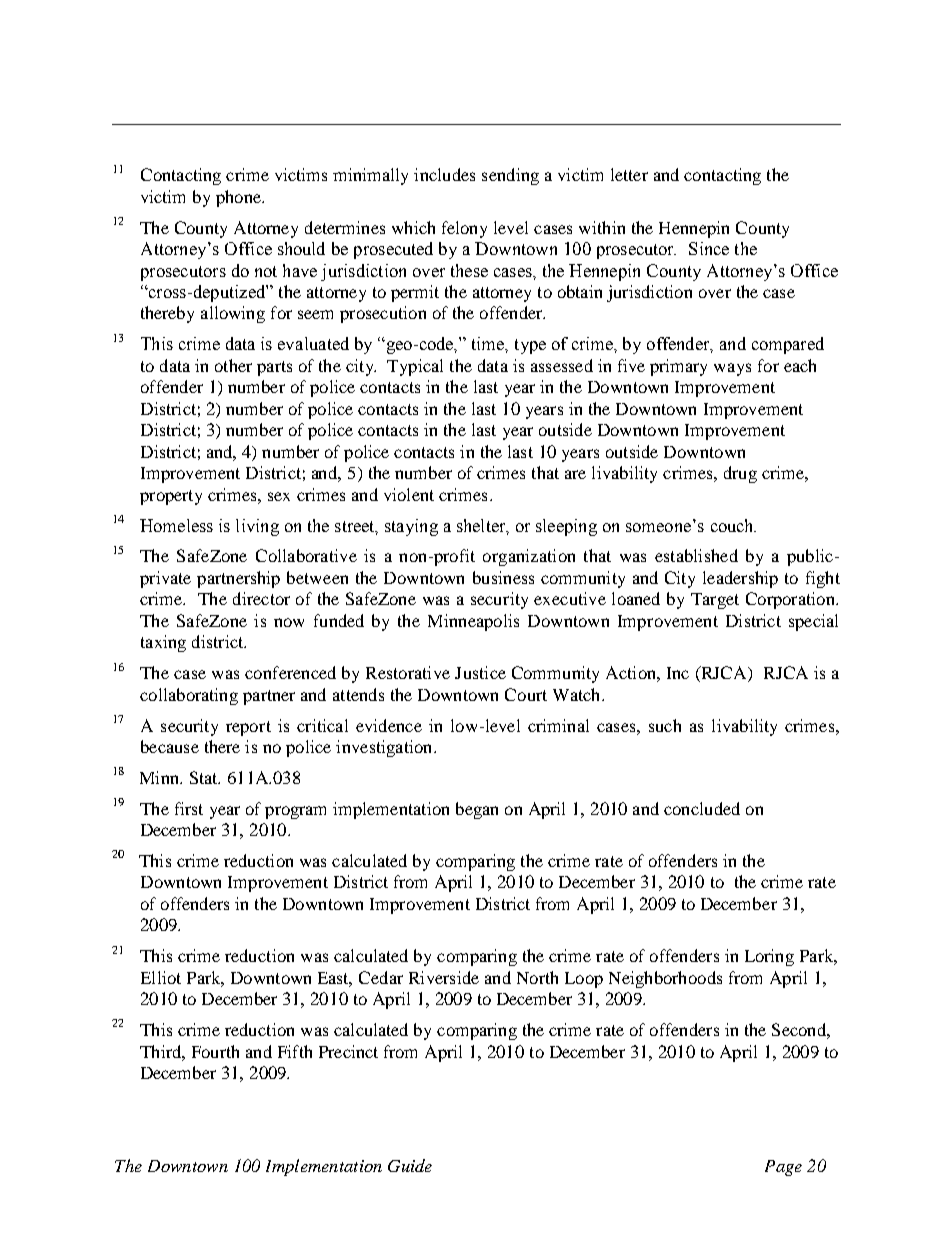 The image size is (952, 1233). Describe the element at coordinates (215, 1051) in the document. I see `Fourth` at that location.
